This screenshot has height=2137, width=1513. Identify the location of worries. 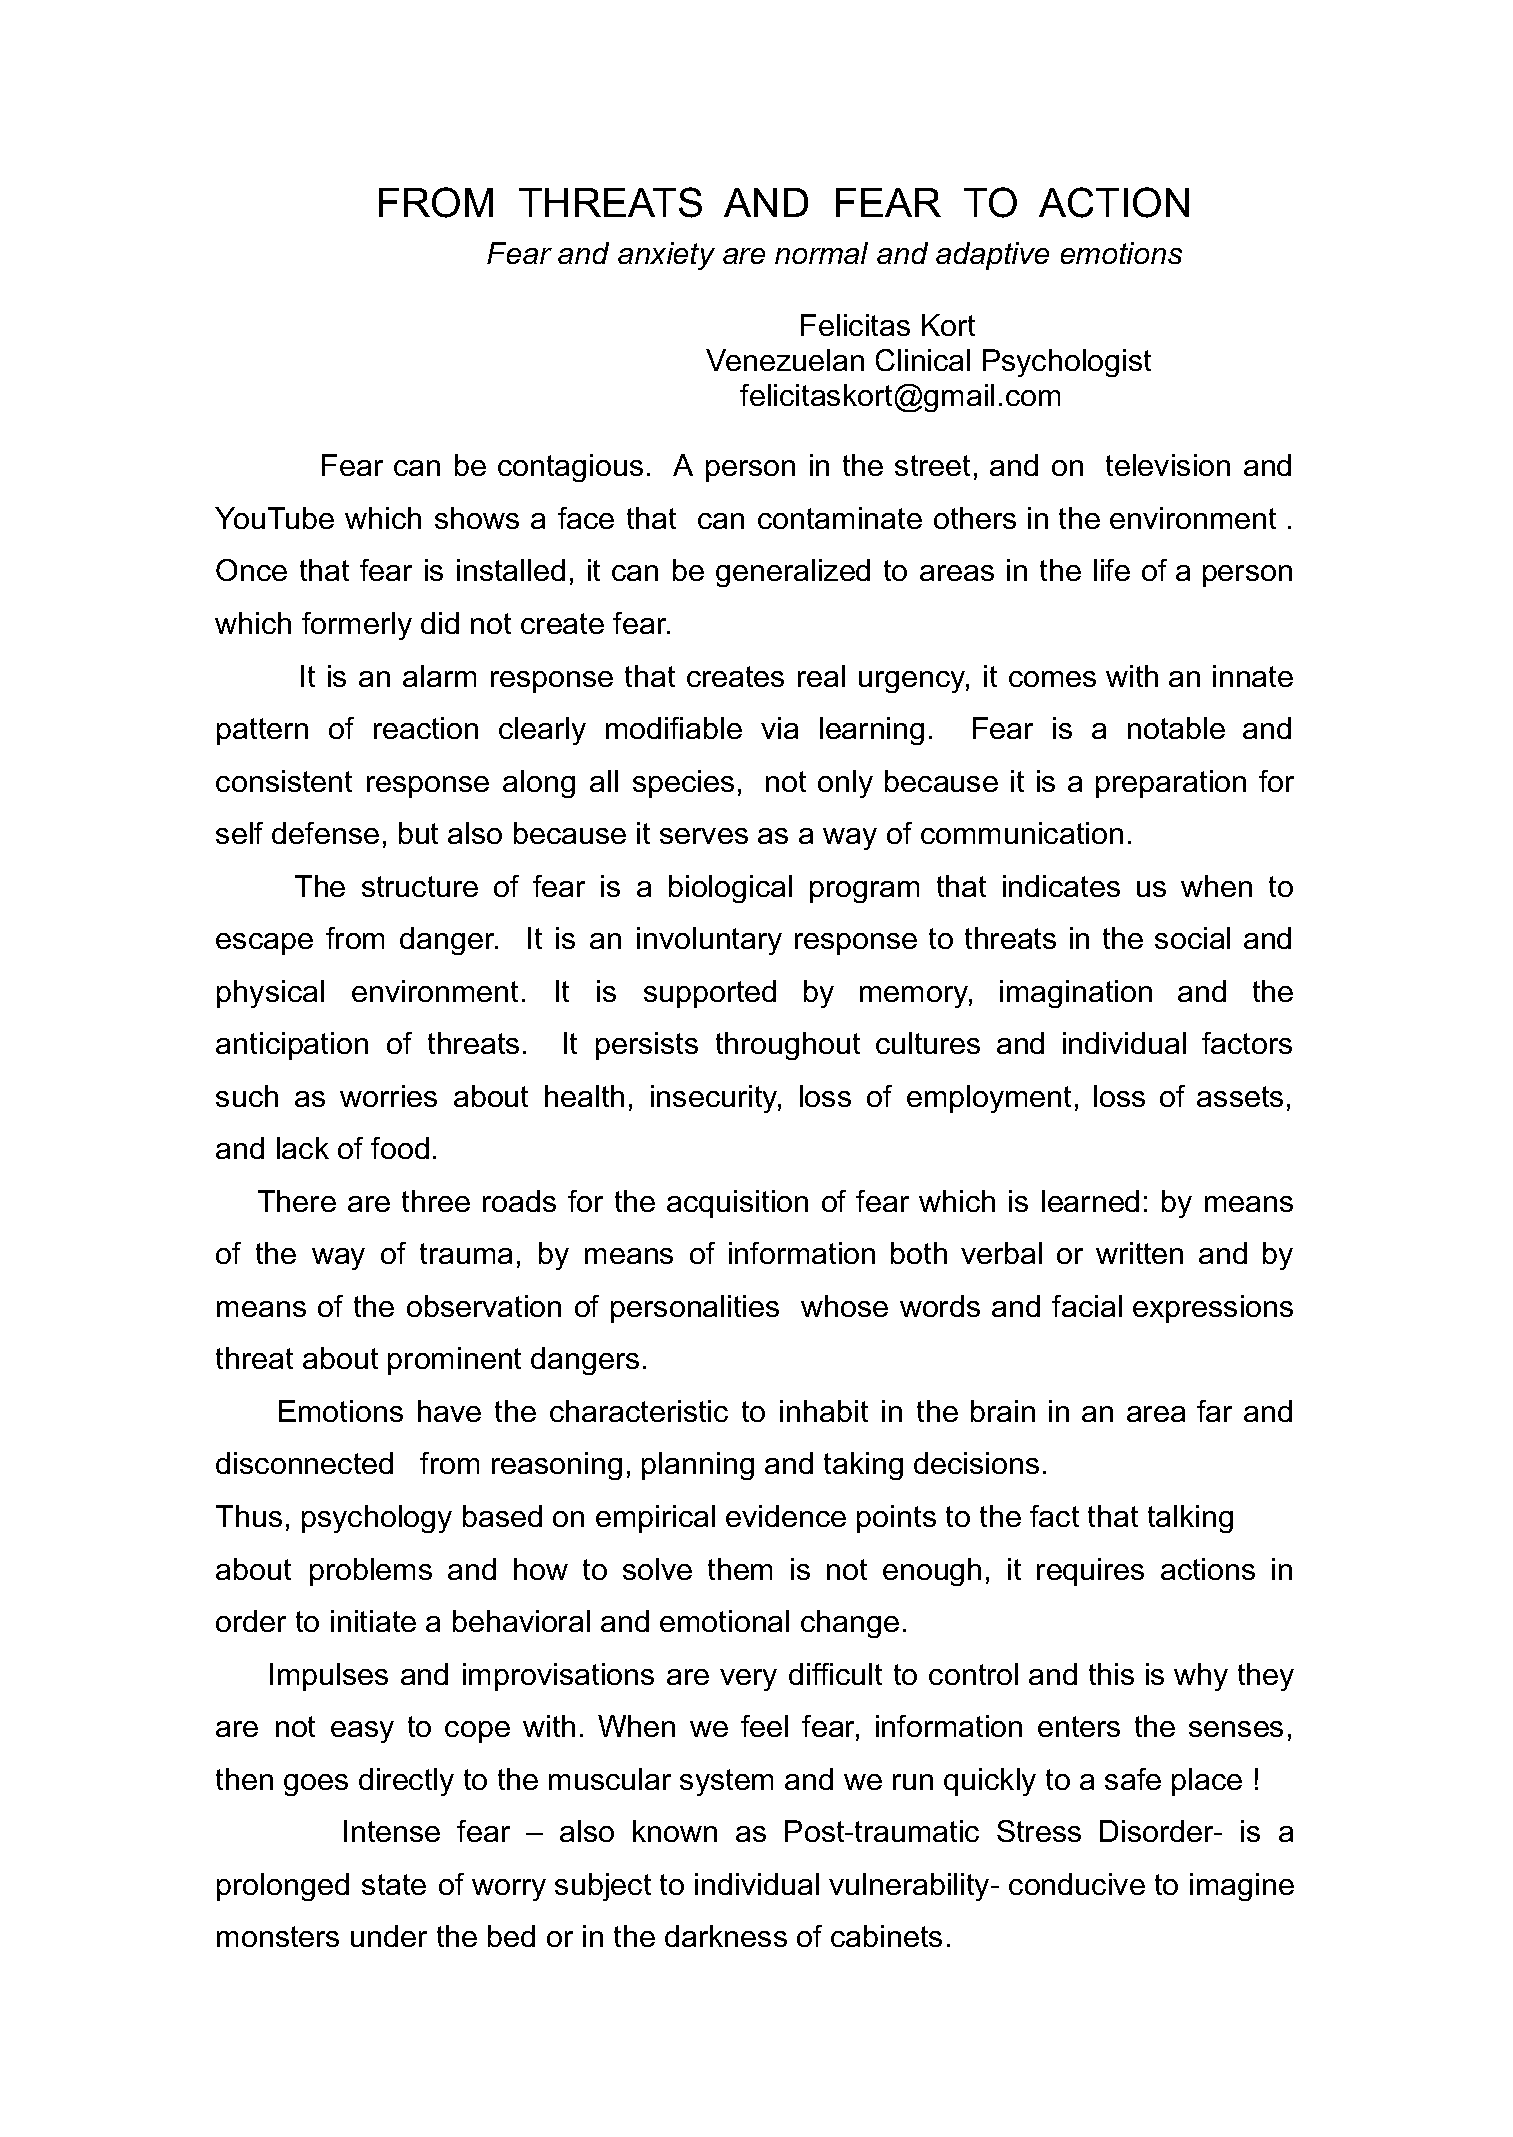
(388, 1096).
